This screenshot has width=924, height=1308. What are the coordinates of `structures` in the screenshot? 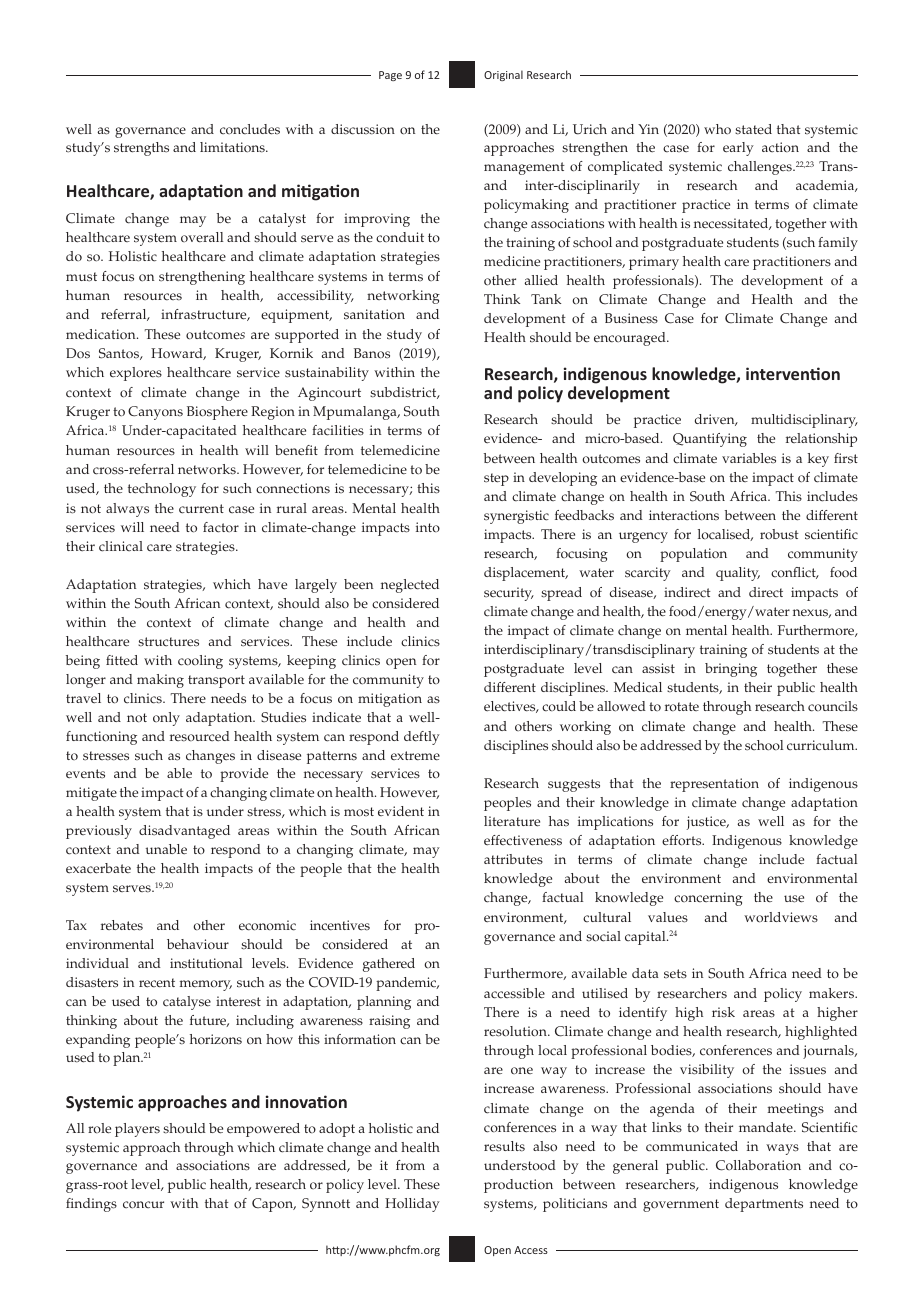 It's located at (168, 642).
